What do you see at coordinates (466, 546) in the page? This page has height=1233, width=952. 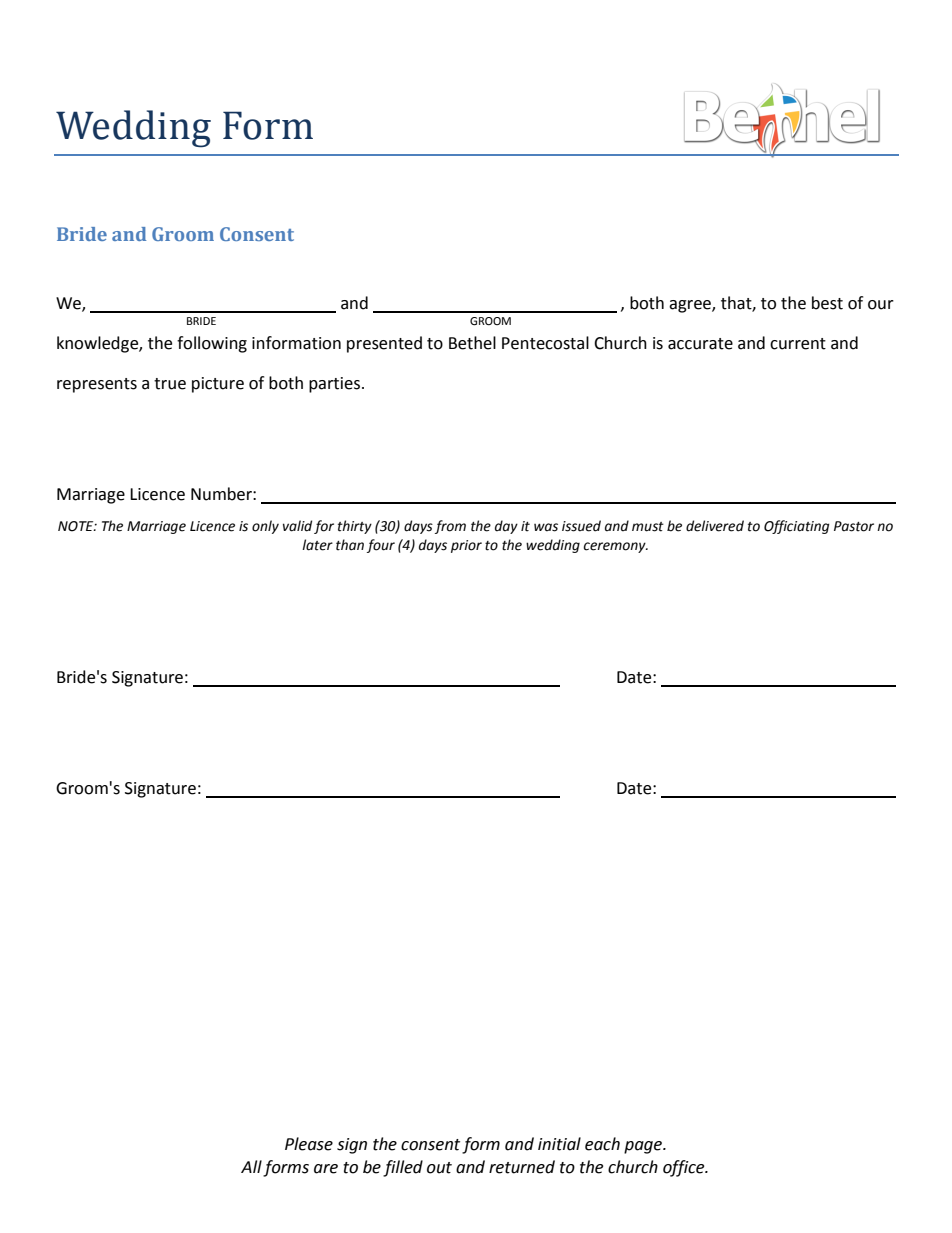 I see `prior` at bounding box center [466, 546].
